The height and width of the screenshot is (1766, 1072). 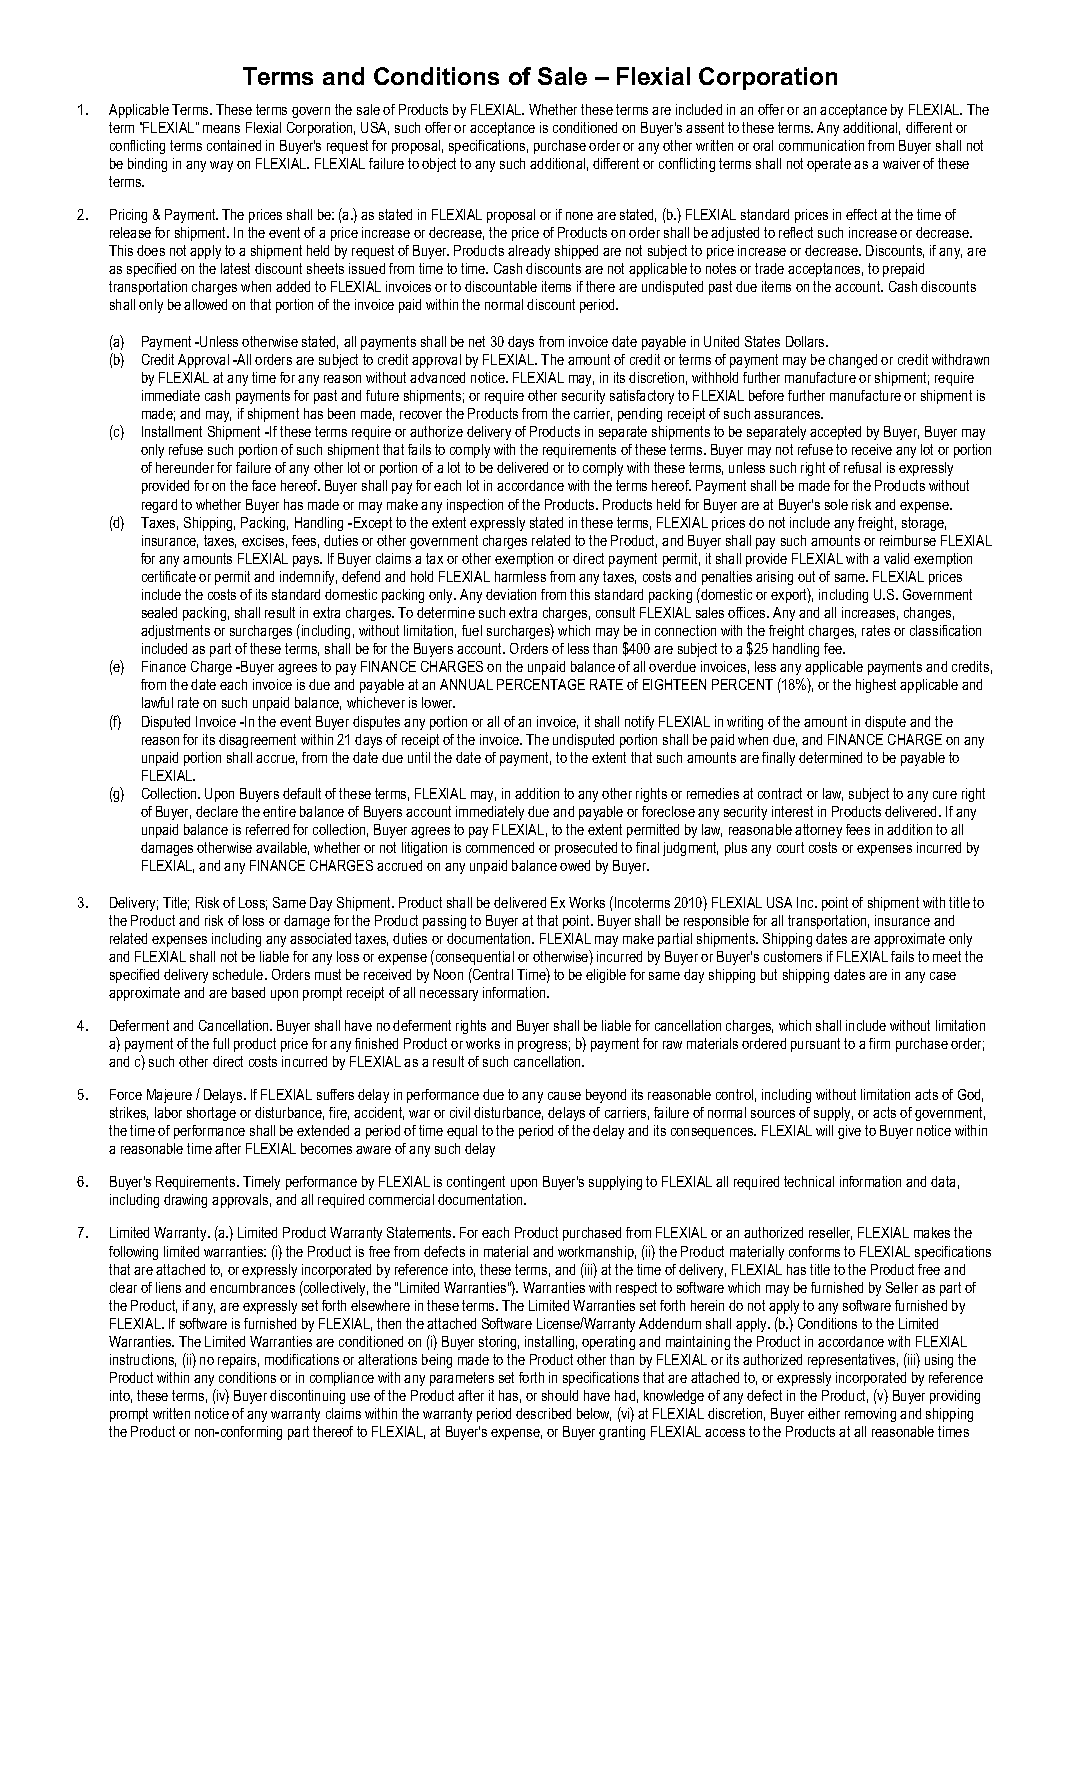 What do you see at coordinates (870, 1415) in the screenshot?
I see `removing` at bounding box center [870, 1415].
